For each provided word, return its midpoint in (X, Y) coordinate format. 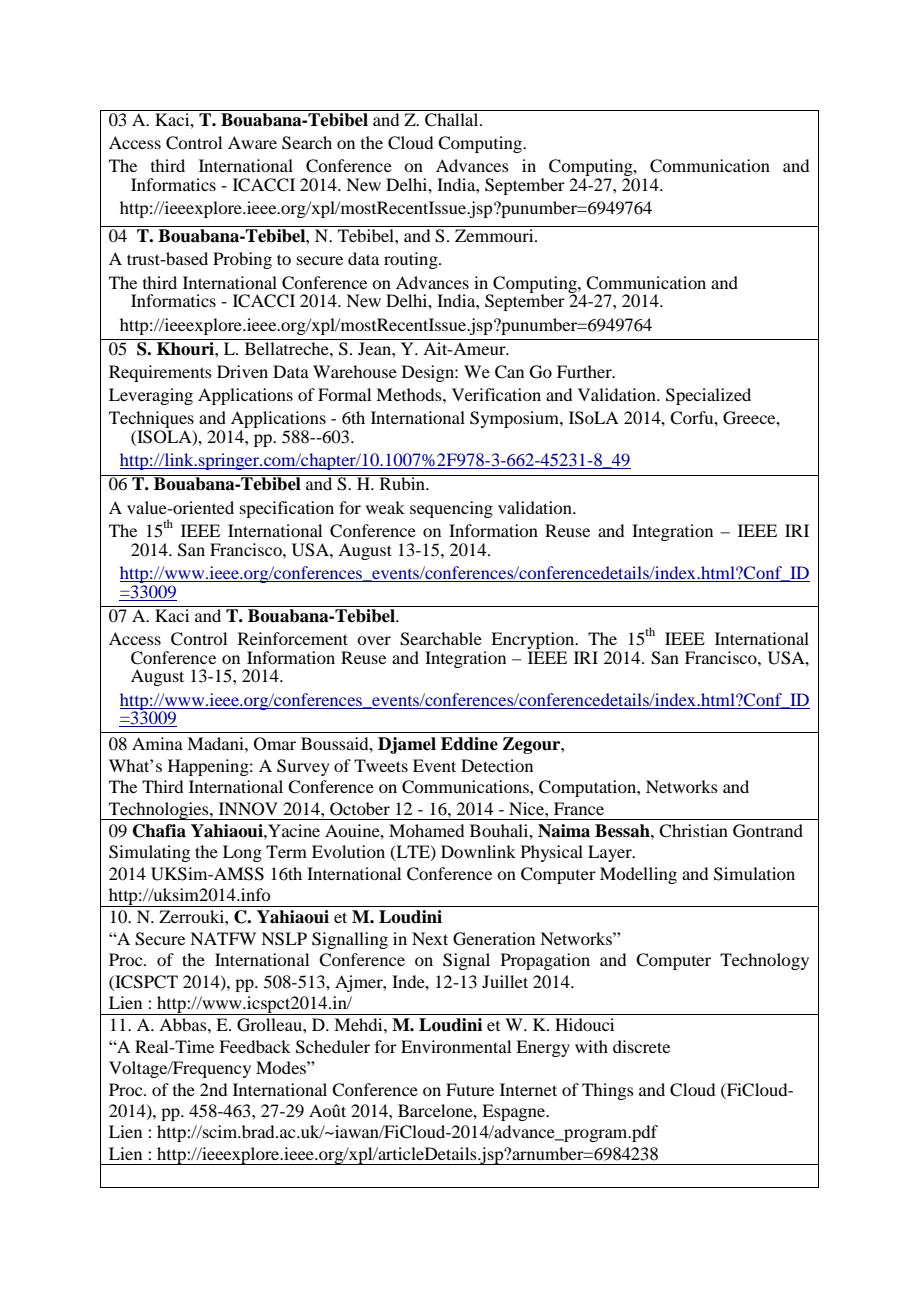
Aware (252, 142)
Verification (496, 394)
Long (242, 853)
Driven (242, 371)
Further (585, 371)
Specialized (708, 396)
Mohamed (426, 830)
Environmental (456, 1046)
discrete (641, 1046)
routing (412, 260)
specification (287, 509)
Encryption (534, 642)
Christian (693, 831)
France (579, 808)
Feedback (255, 1046)
